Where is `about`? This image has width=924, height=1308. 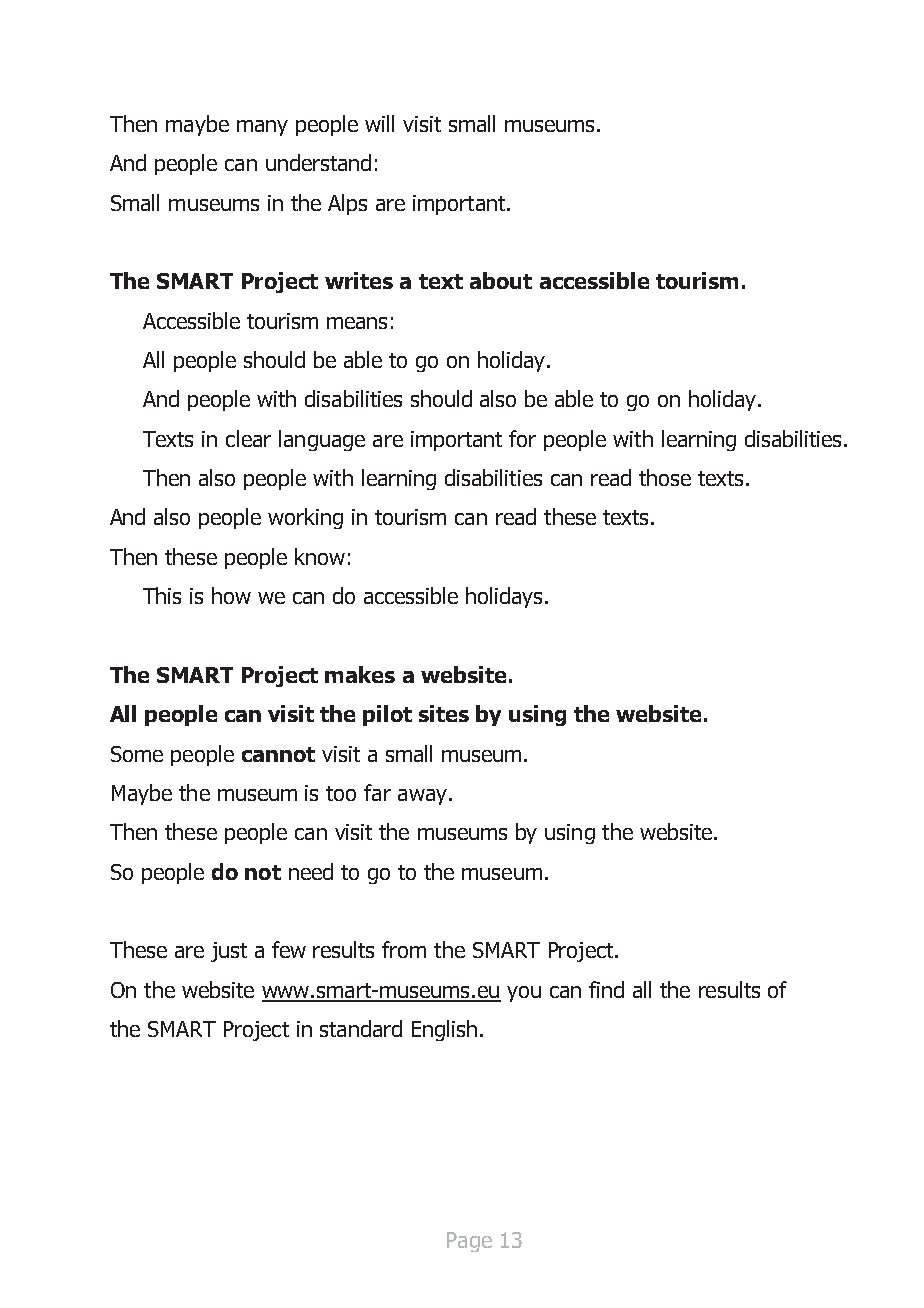
about is located at coordinates (501, 280).
